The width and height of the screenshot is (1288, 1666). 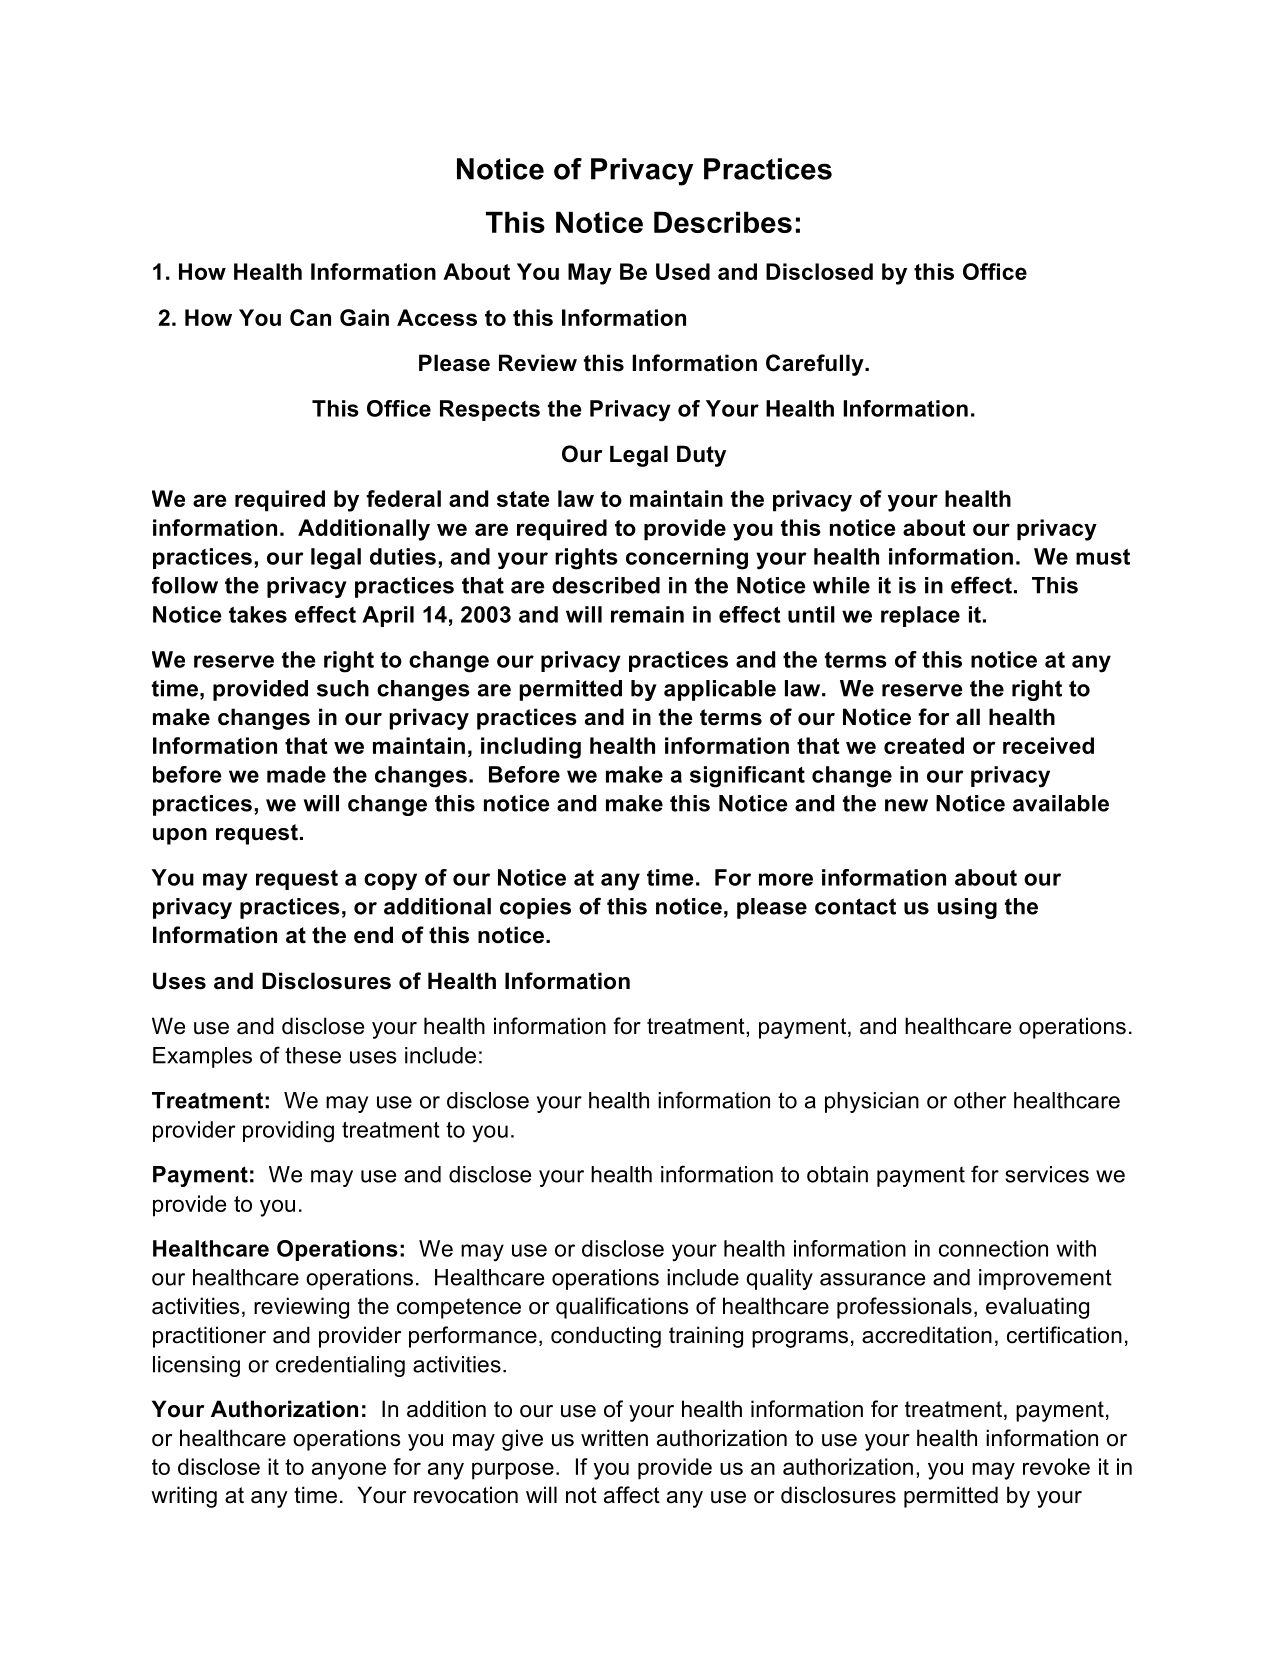 What do you see at coordinates (816, 365) in the screenshot?
I see `Carefully` at bounding box center [816, 365].
